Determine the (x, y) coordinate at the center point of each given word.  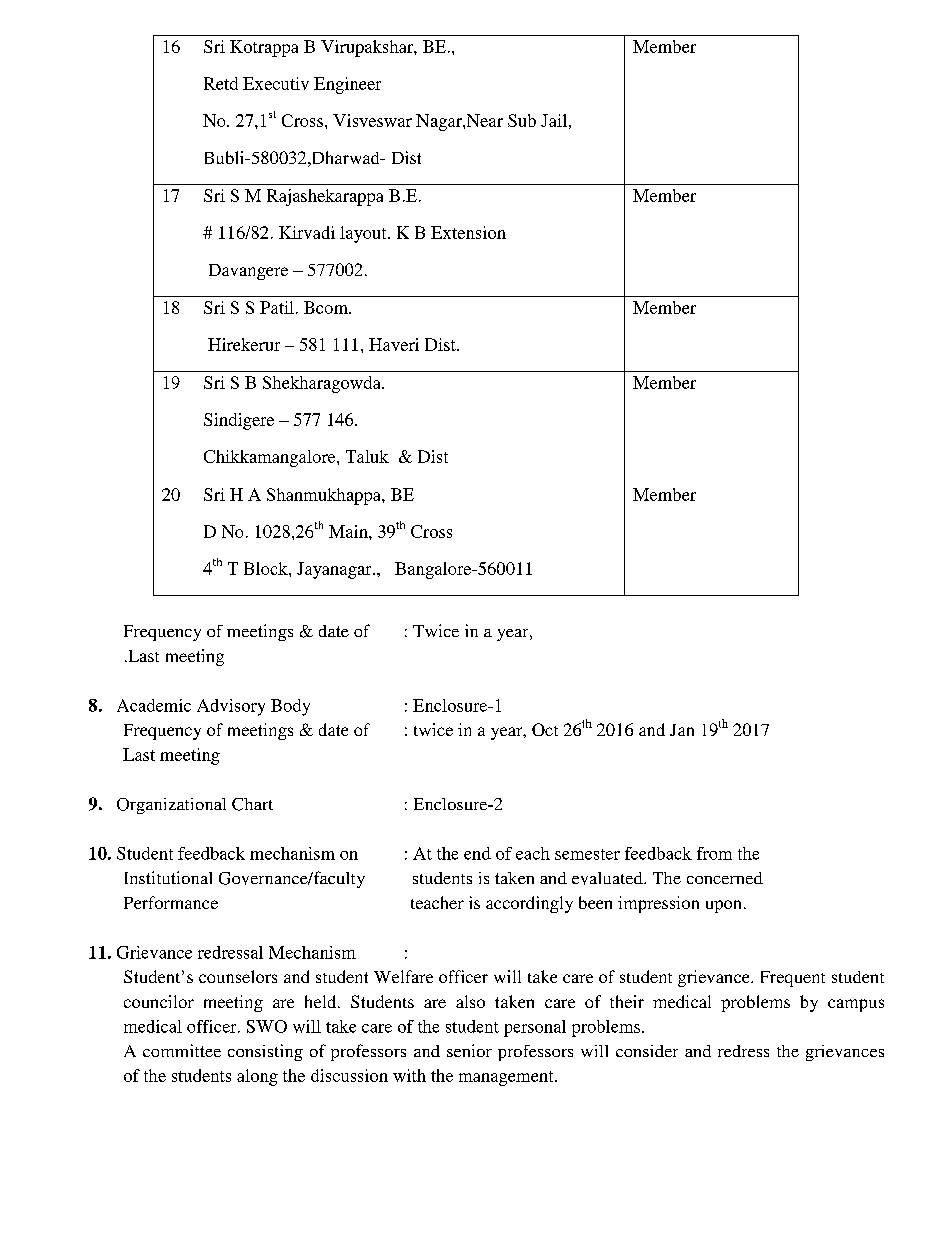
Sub (522, 120)
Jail (554, 120)
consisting (265, 1052)
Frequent (793, 979)
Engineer (347, 85)
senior (469, 1050)
